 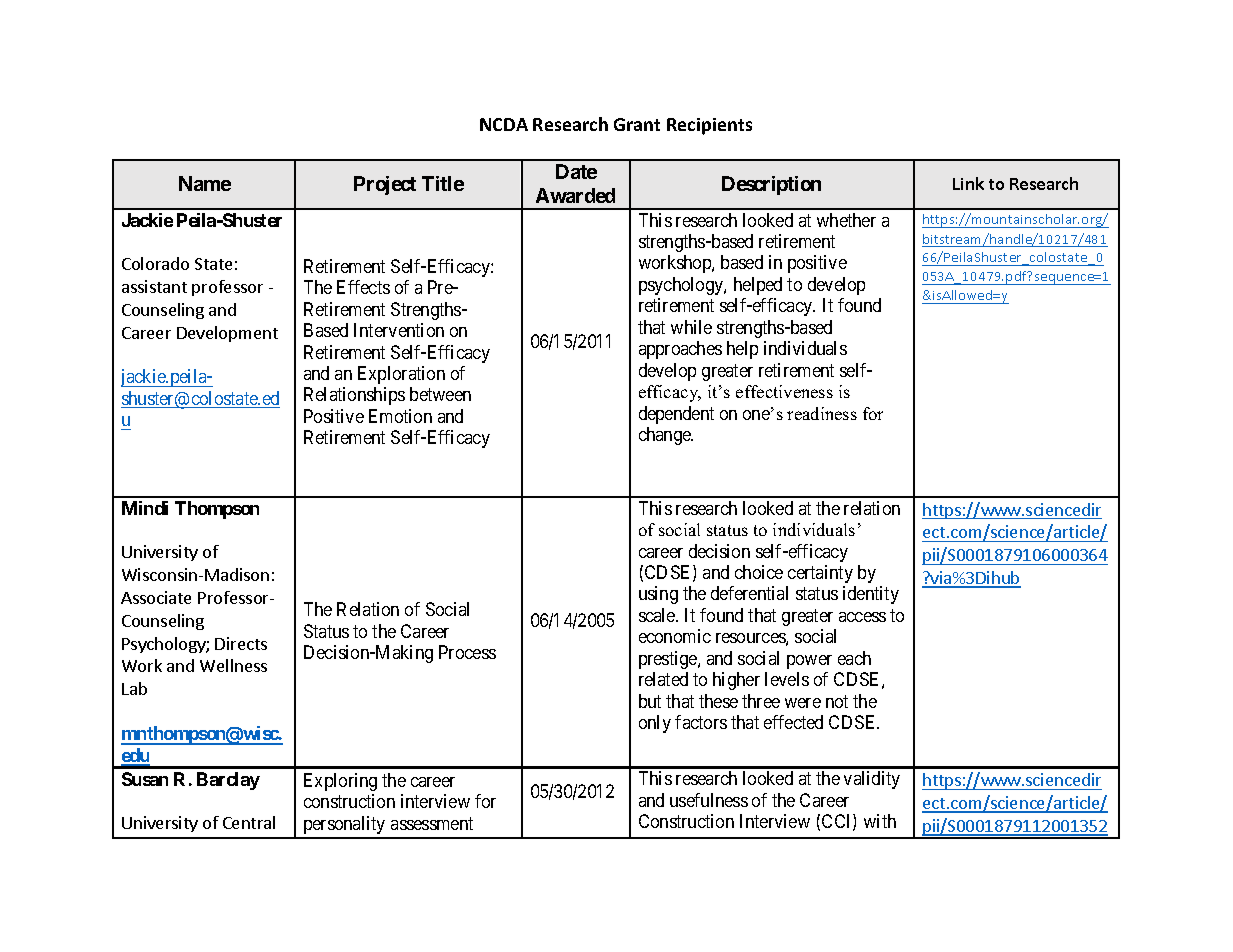 What do you see at coordinates (880, 821) in the image?
I see `with` at bounding box center [880, 821].
